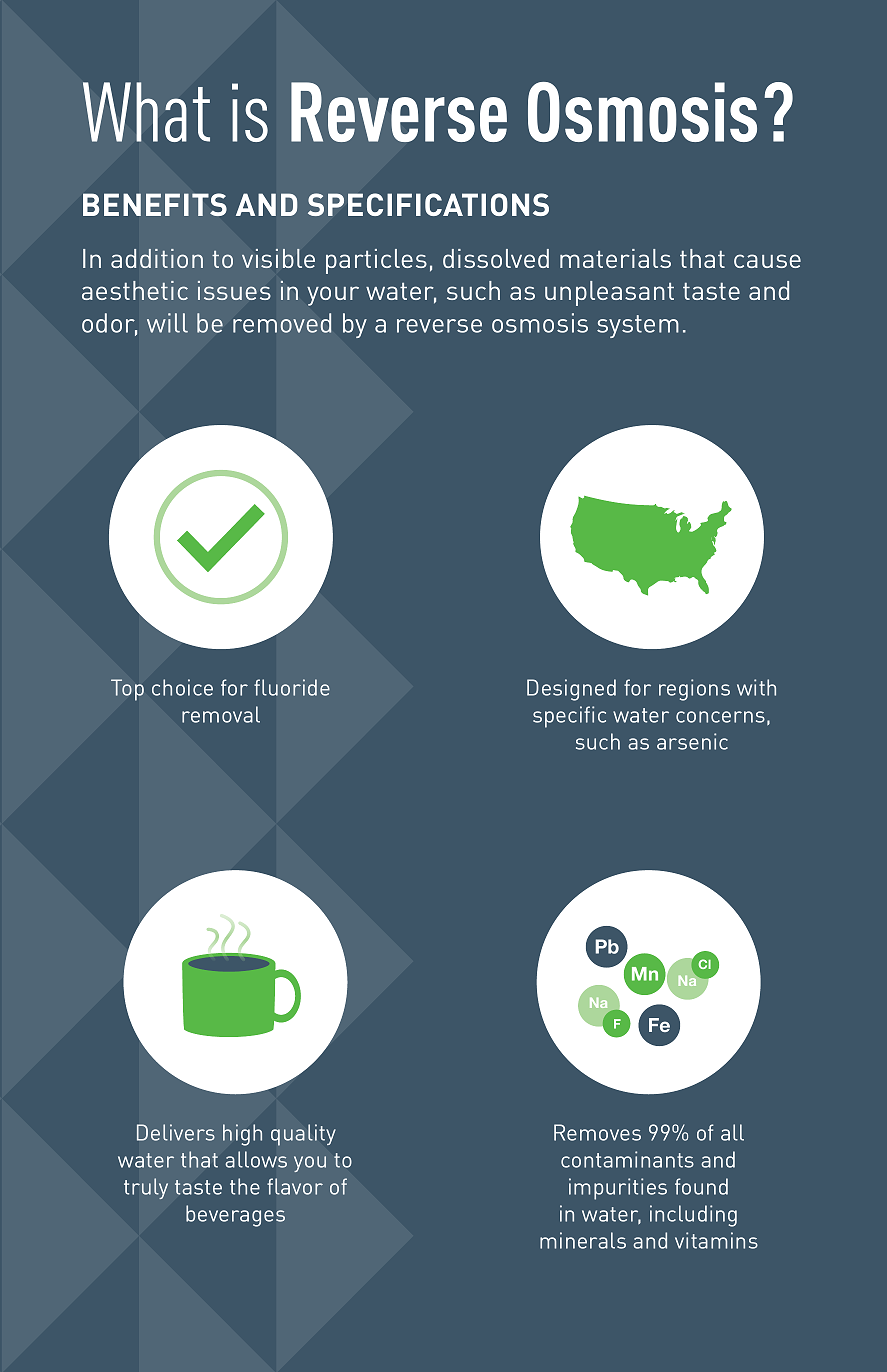 The width and height of the document is (887, 1372). I want to click on system, so click(638, 326).
